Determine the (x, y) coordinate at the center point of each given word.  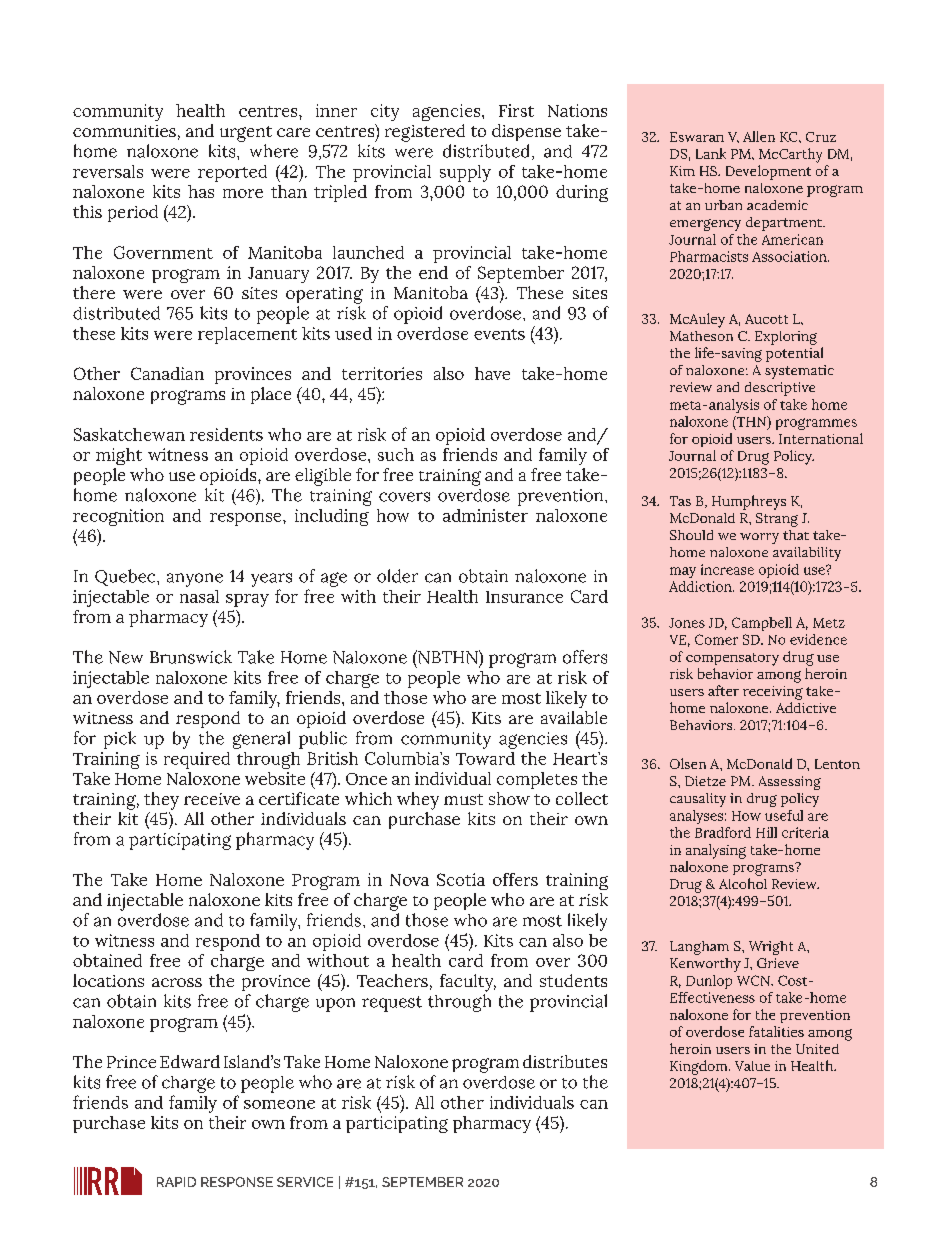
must (463, 799)
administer (485, 515)
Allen (759, 136)
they (161, 801)
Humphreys (749, 502)
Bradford (723, 832)
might (119, 456)
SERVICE (305, 1182)
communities (124, 131)
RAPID (176, 1182)
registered (425, 133)
